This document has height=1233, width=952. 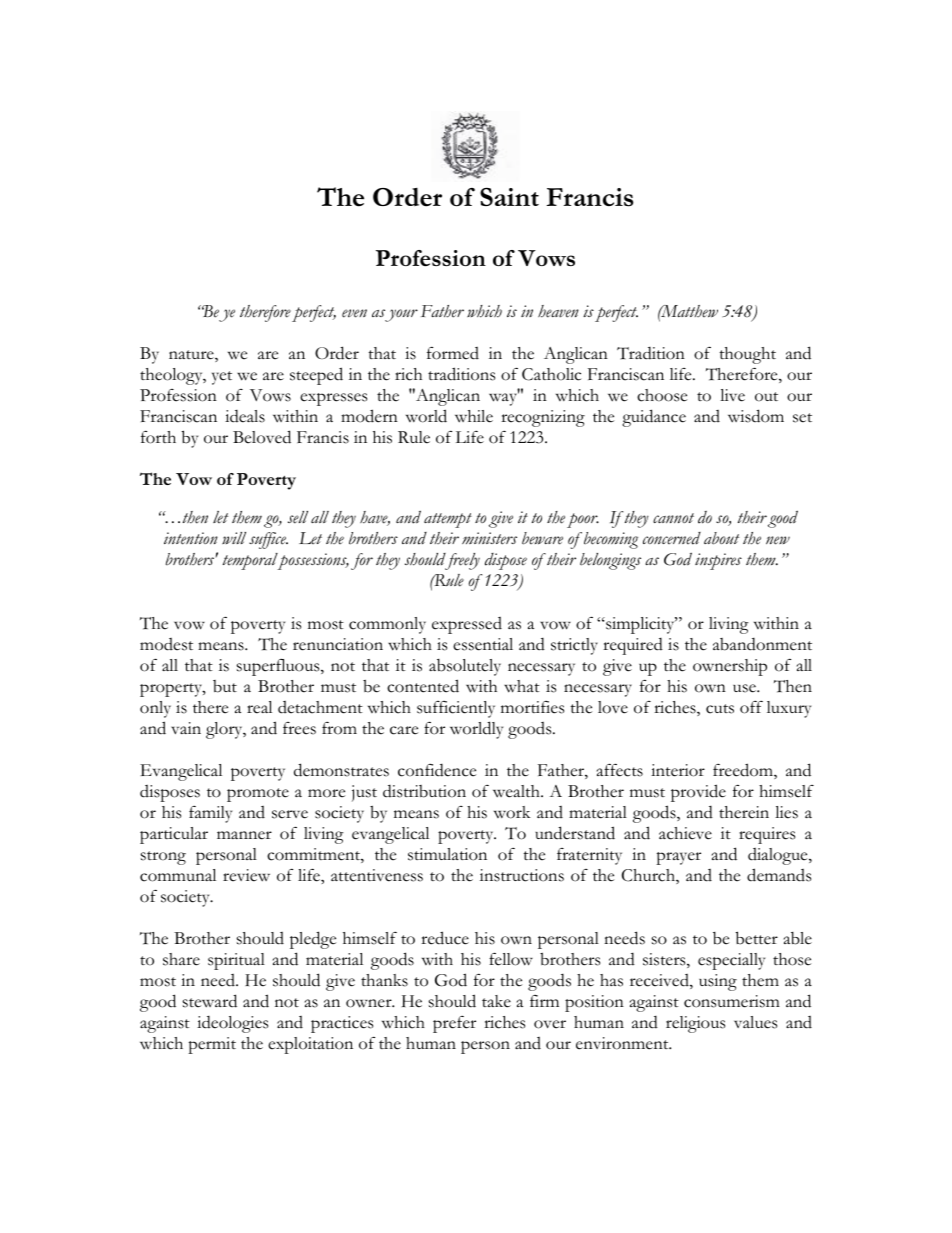 What do you see at coordinates (454, 1024) in the document?
I see `prefer` at bounding box center [454, 1024].
